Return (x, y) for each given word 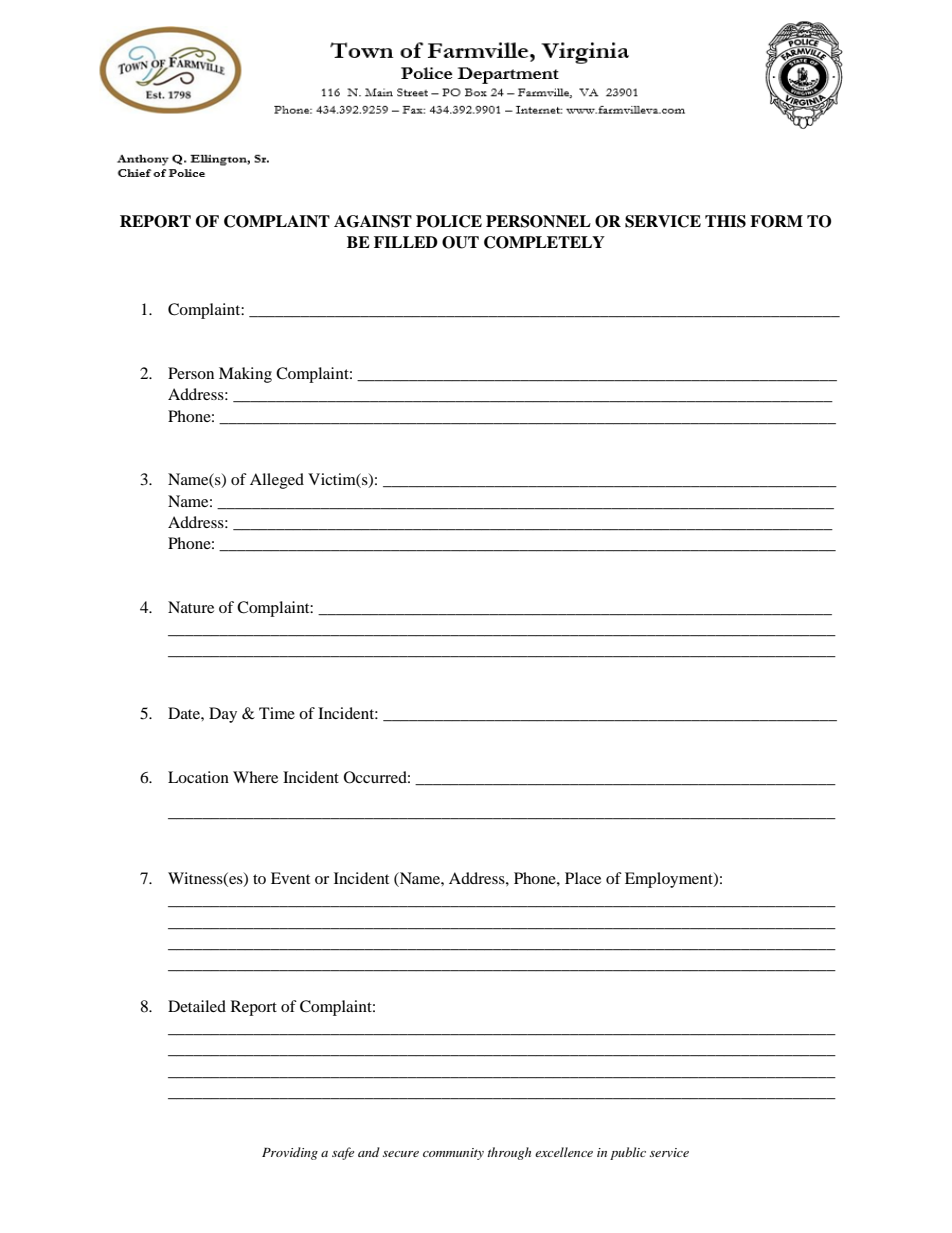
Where (255, 777)
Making (245, 375)
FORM (776, 221)
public (628, 1153)
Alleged (277, 481)
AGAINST (373, 221)
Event (290, 878)
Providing (290, 1153)
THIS (725, 221)
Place (583, 878)
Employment (670, 880)
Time (277, 713)
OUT (460, 242)
